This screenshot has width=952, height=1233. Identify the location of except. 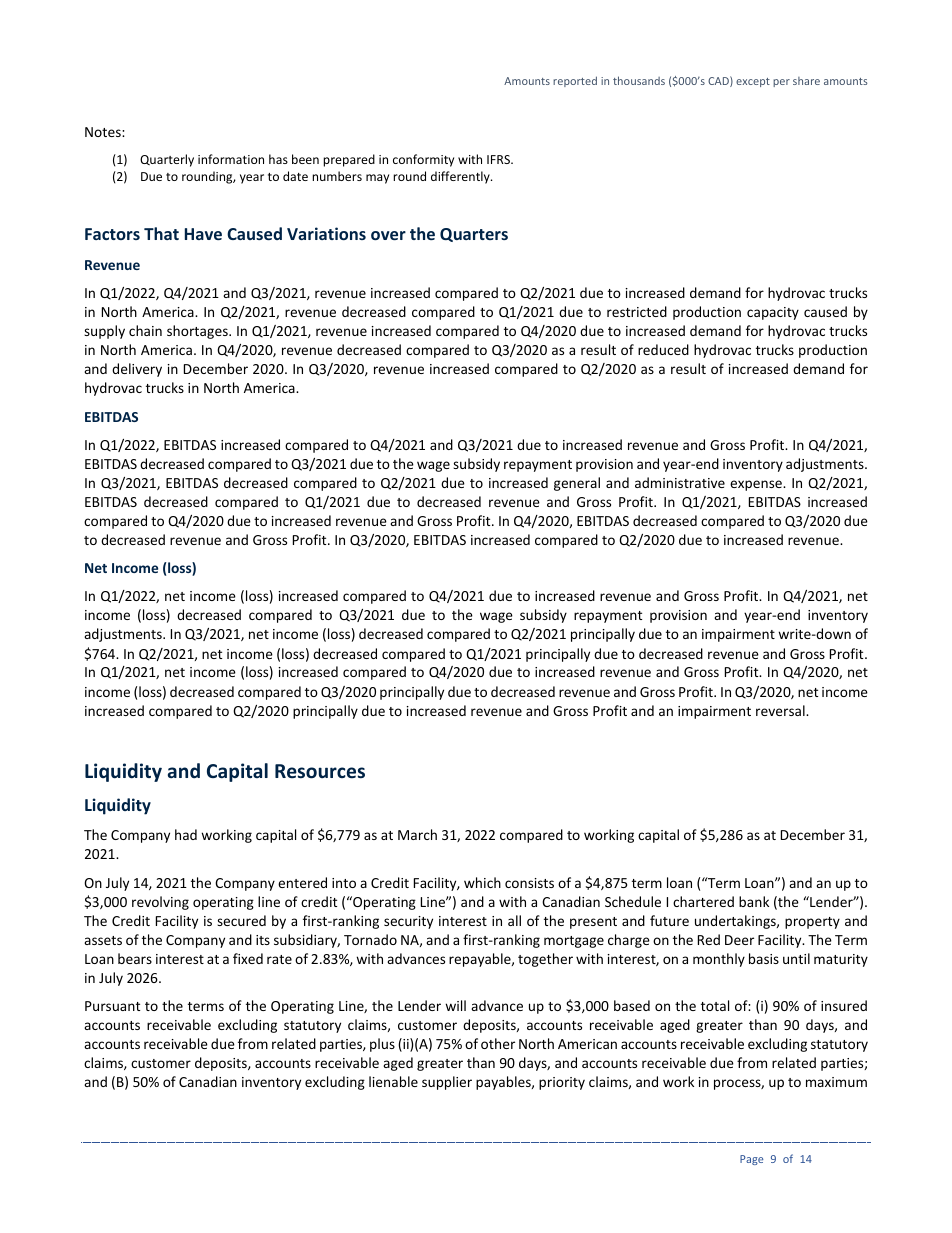
(753, 82).
